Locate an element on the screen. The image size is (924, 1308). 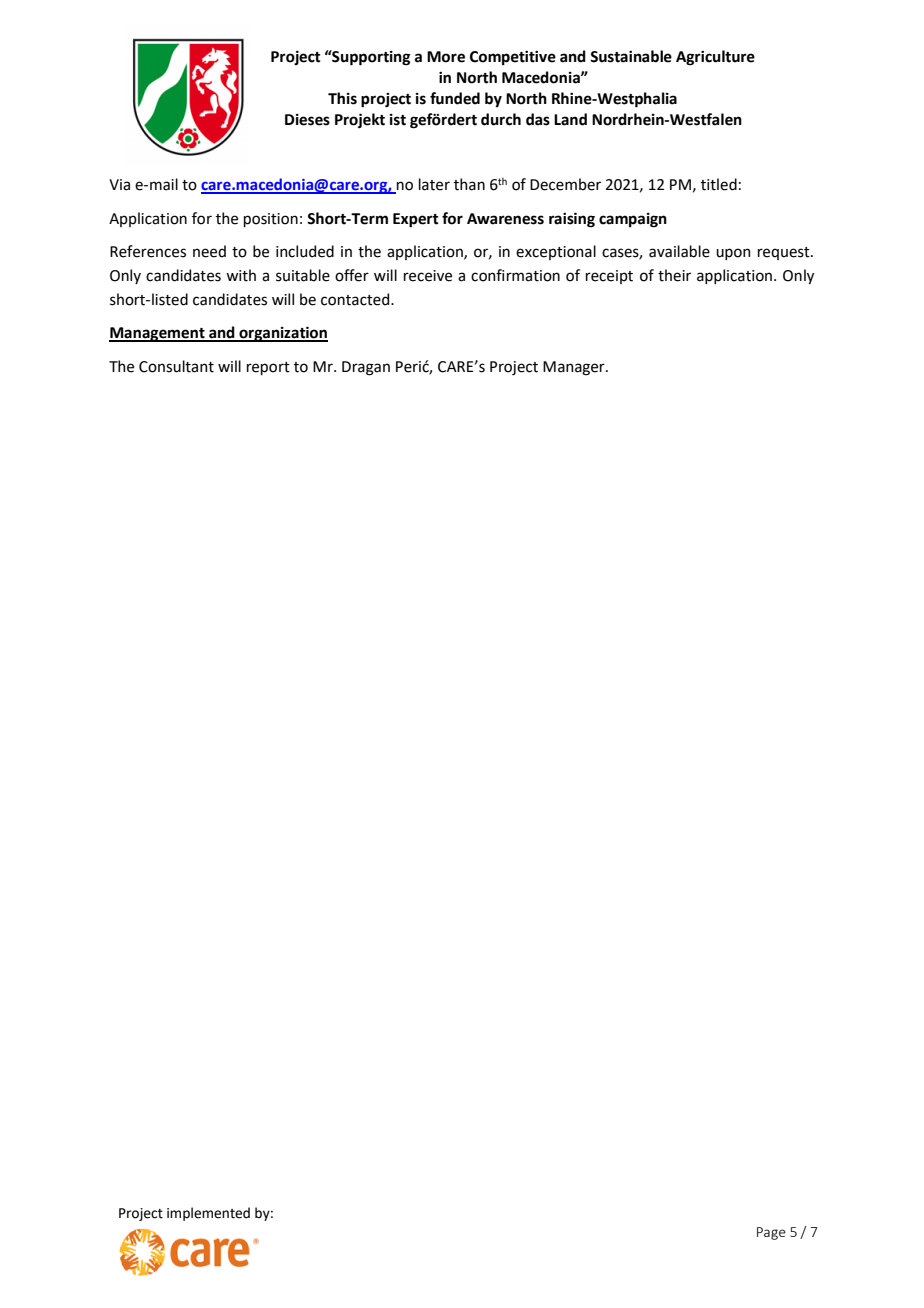
report is located at coordinates (268, 368).
